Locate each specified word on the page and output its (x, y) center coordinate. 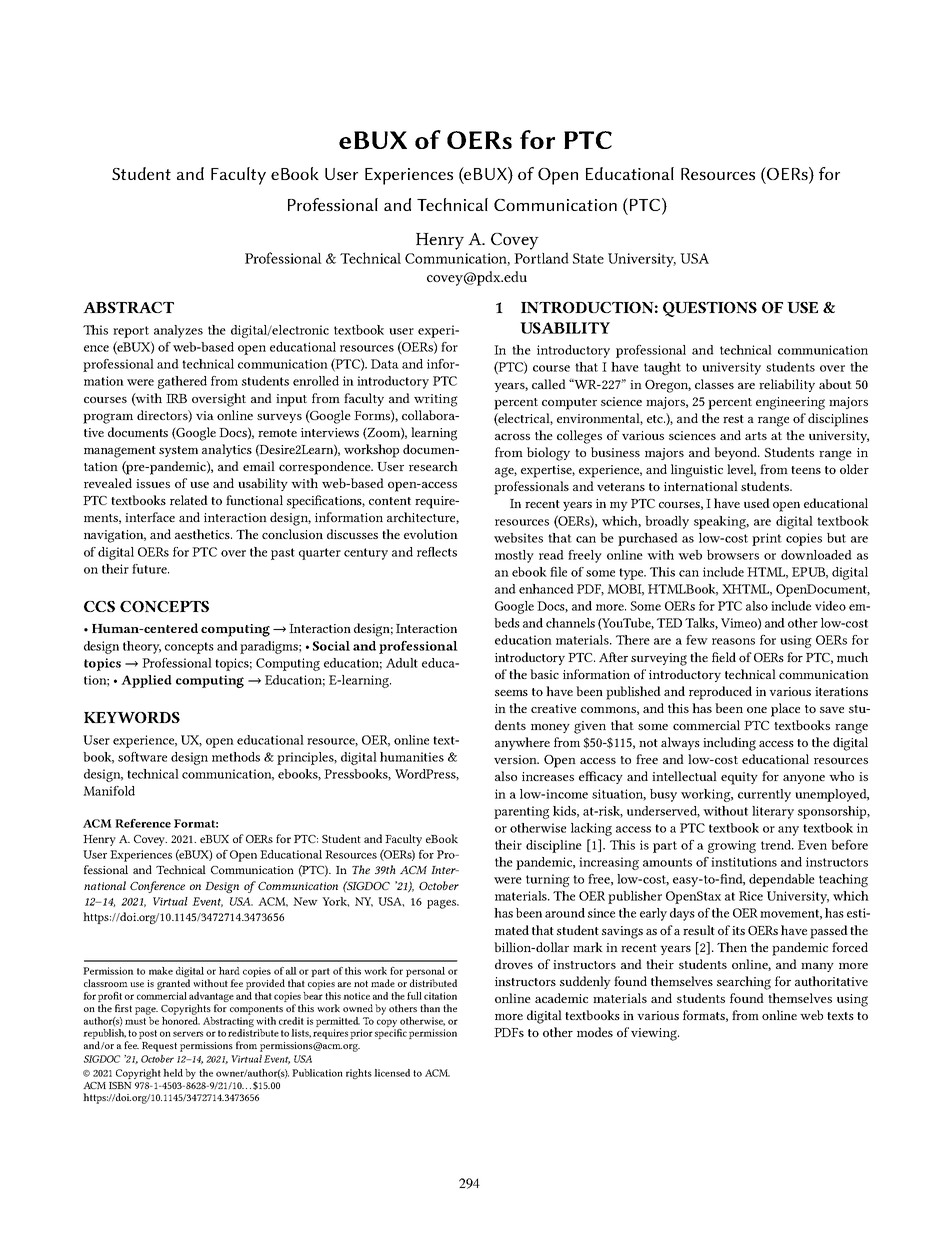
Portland (541, 258)
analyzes (178, 331)
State (588, 258)
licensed (392, 1073)
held (173, 1073)
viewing (655, 1034)
